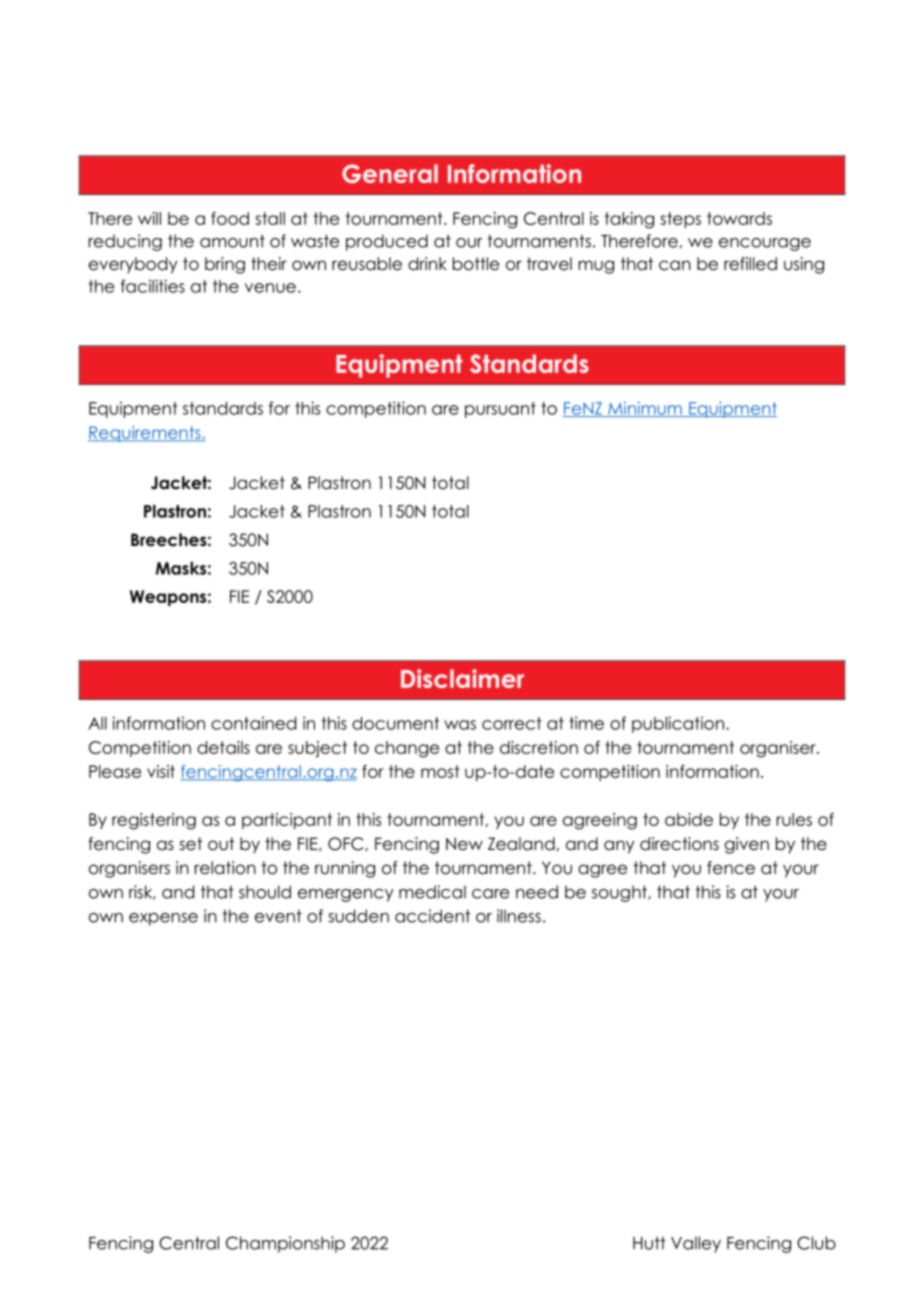  I want to click on Hutt, so click(649, 1243).
